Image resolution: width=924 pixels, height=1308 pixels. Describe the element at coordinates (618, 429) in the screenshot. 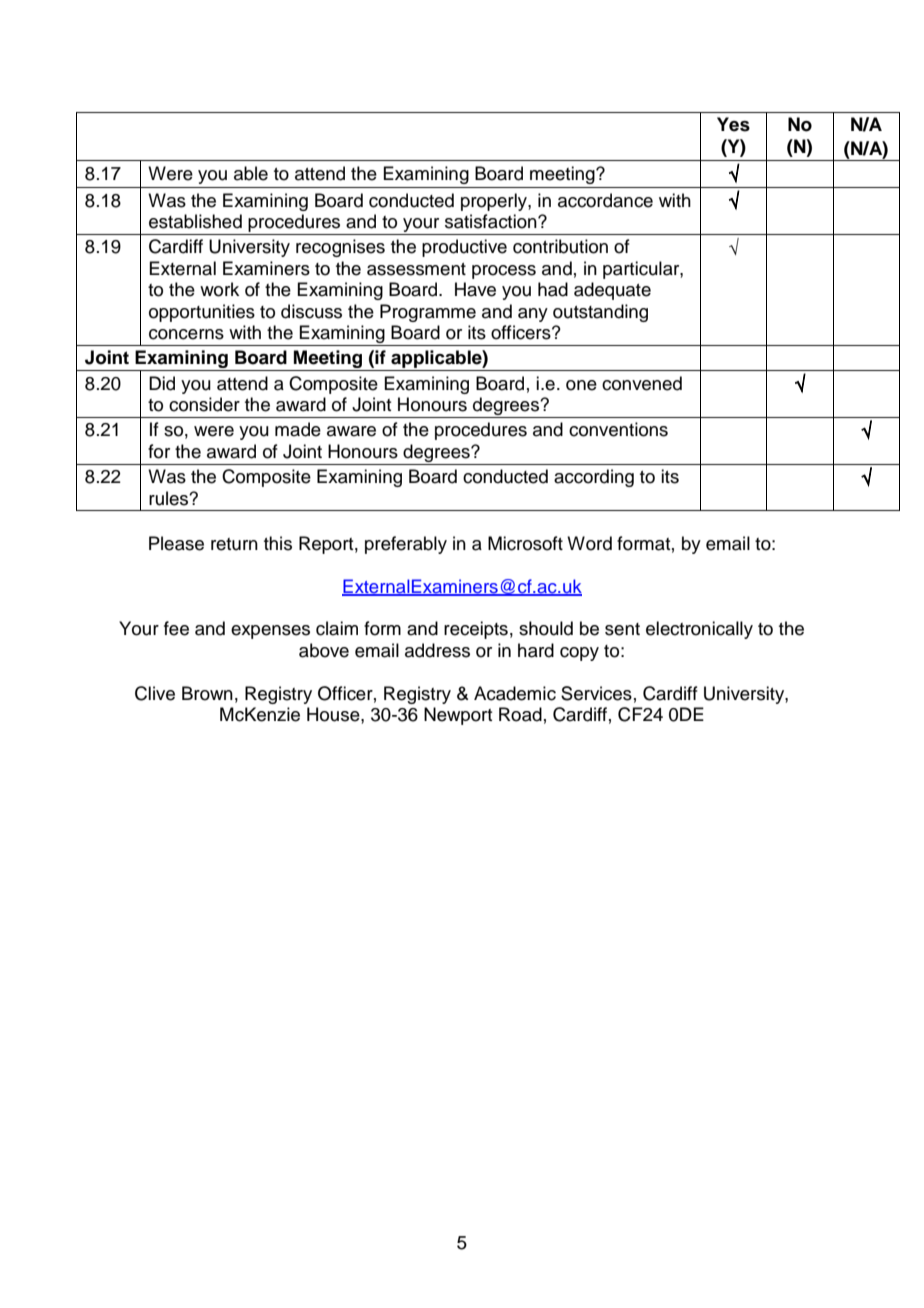

I see `conventions` at that location.
